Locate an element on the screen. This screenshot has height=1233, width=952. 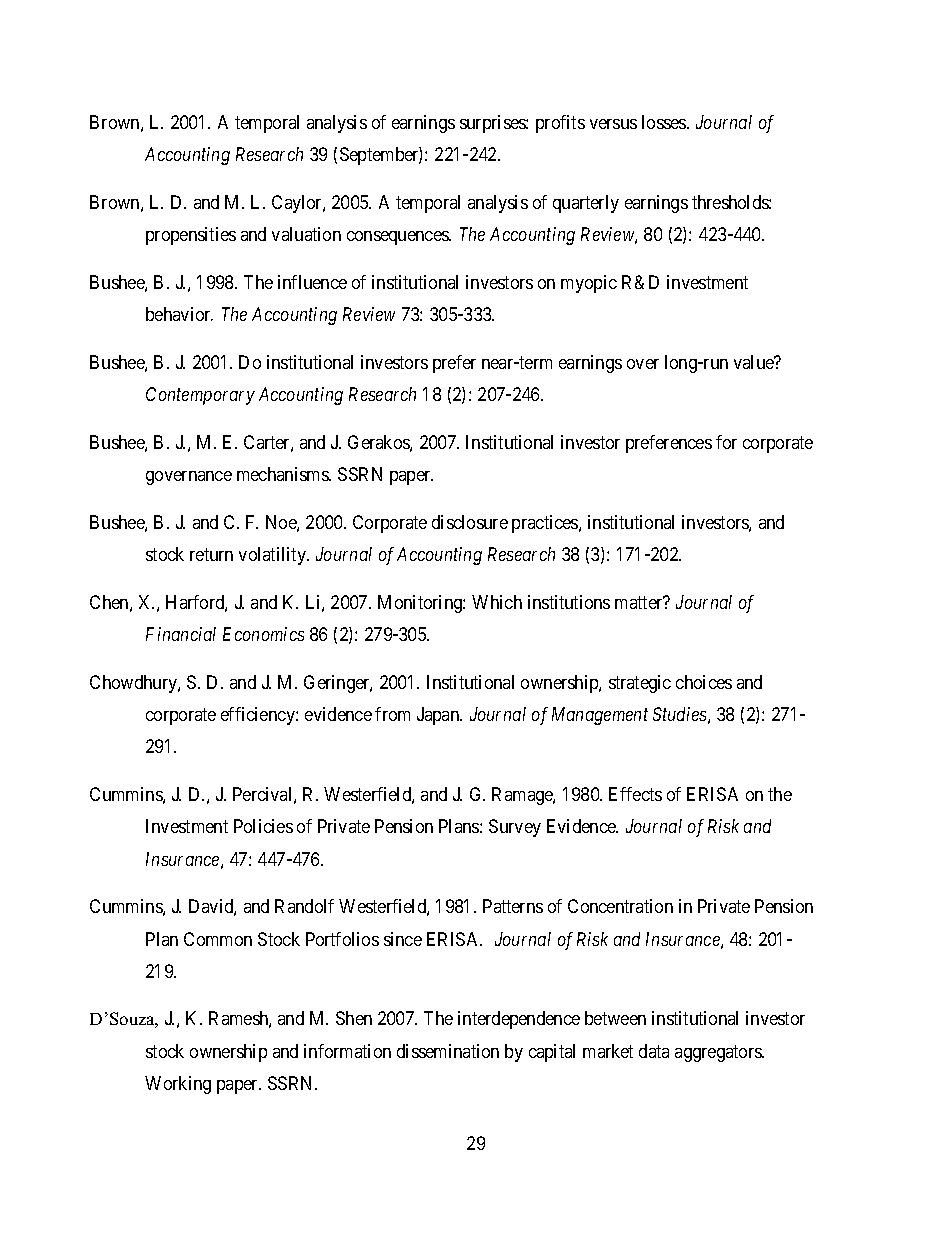
Working is located at coordinates (178, 1085).
